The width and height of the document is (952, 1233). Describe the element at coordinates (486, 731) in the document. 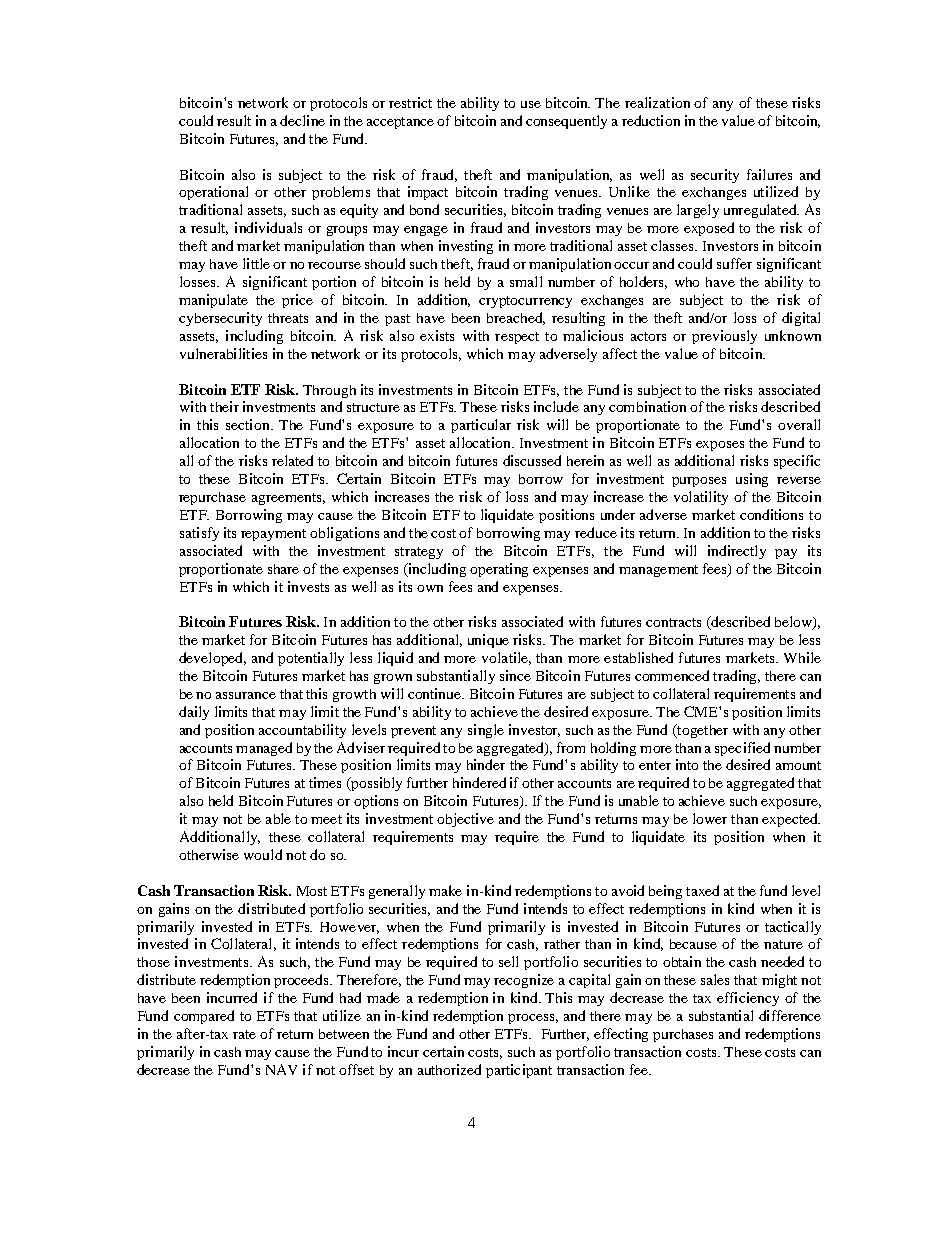

I see `single` at that location.
